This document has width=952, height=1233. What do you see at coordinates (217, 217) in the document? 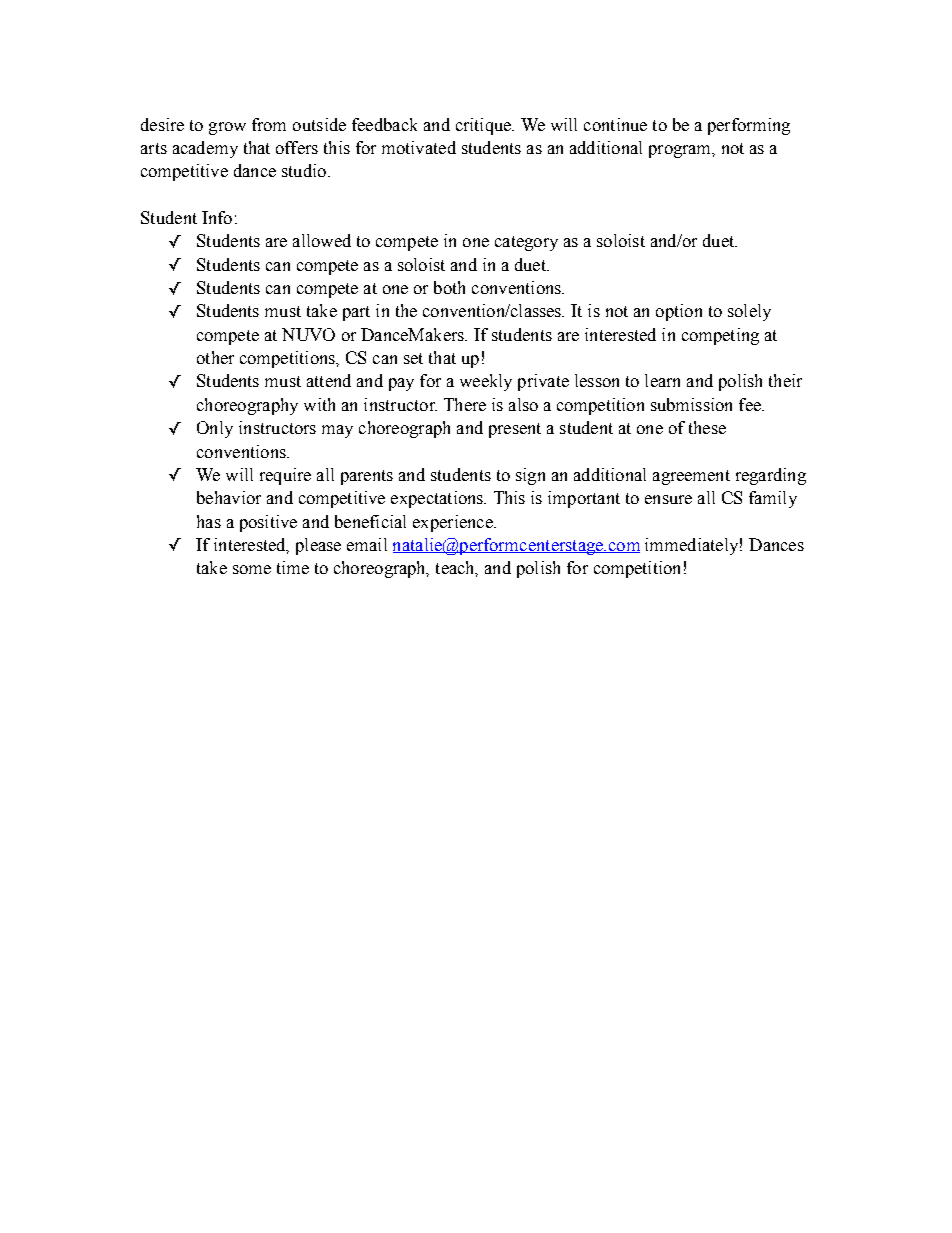
I see `Info` at bounding box center [217, 217].
